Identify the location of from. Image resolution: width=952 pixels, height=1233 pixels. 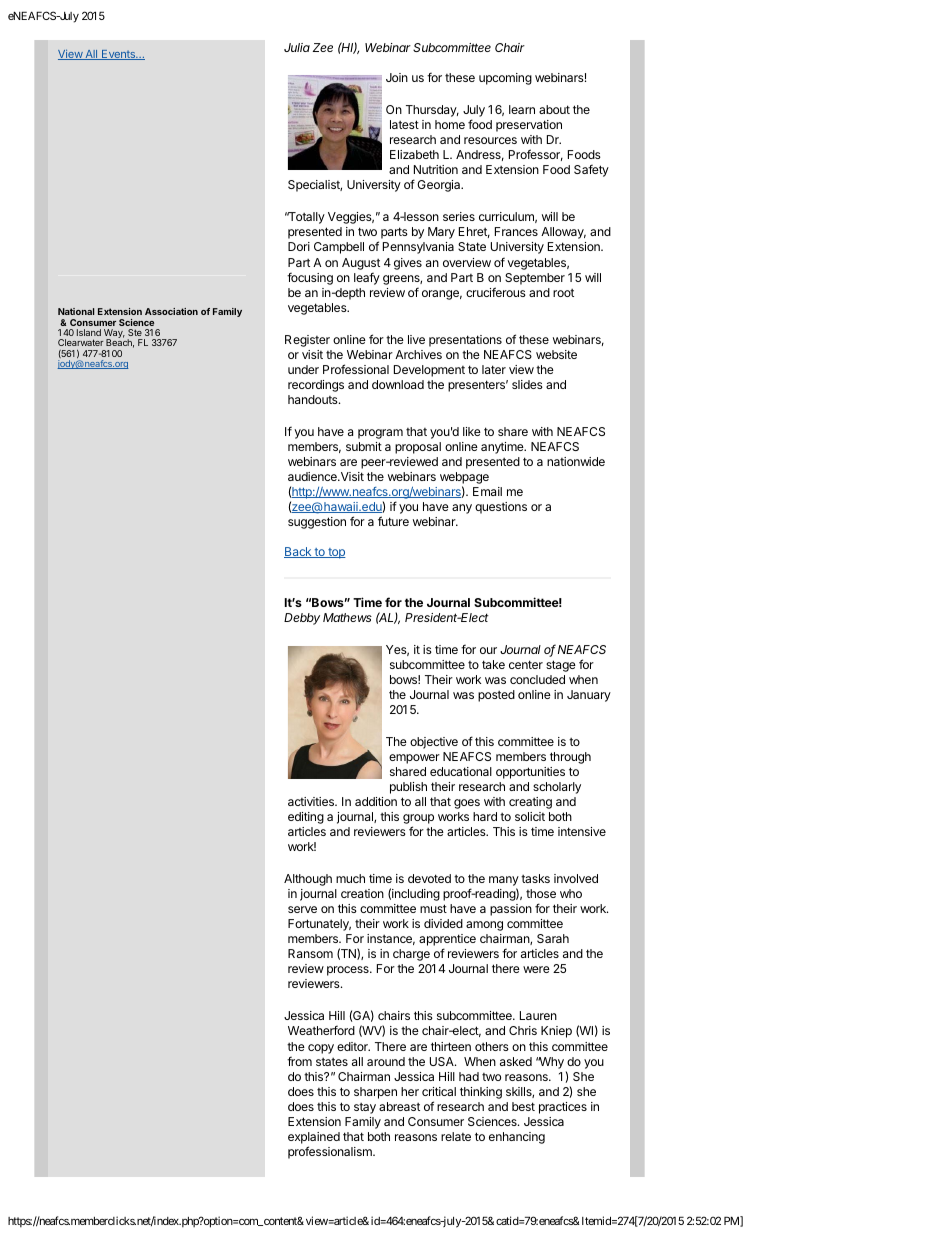
(299, 1061).
